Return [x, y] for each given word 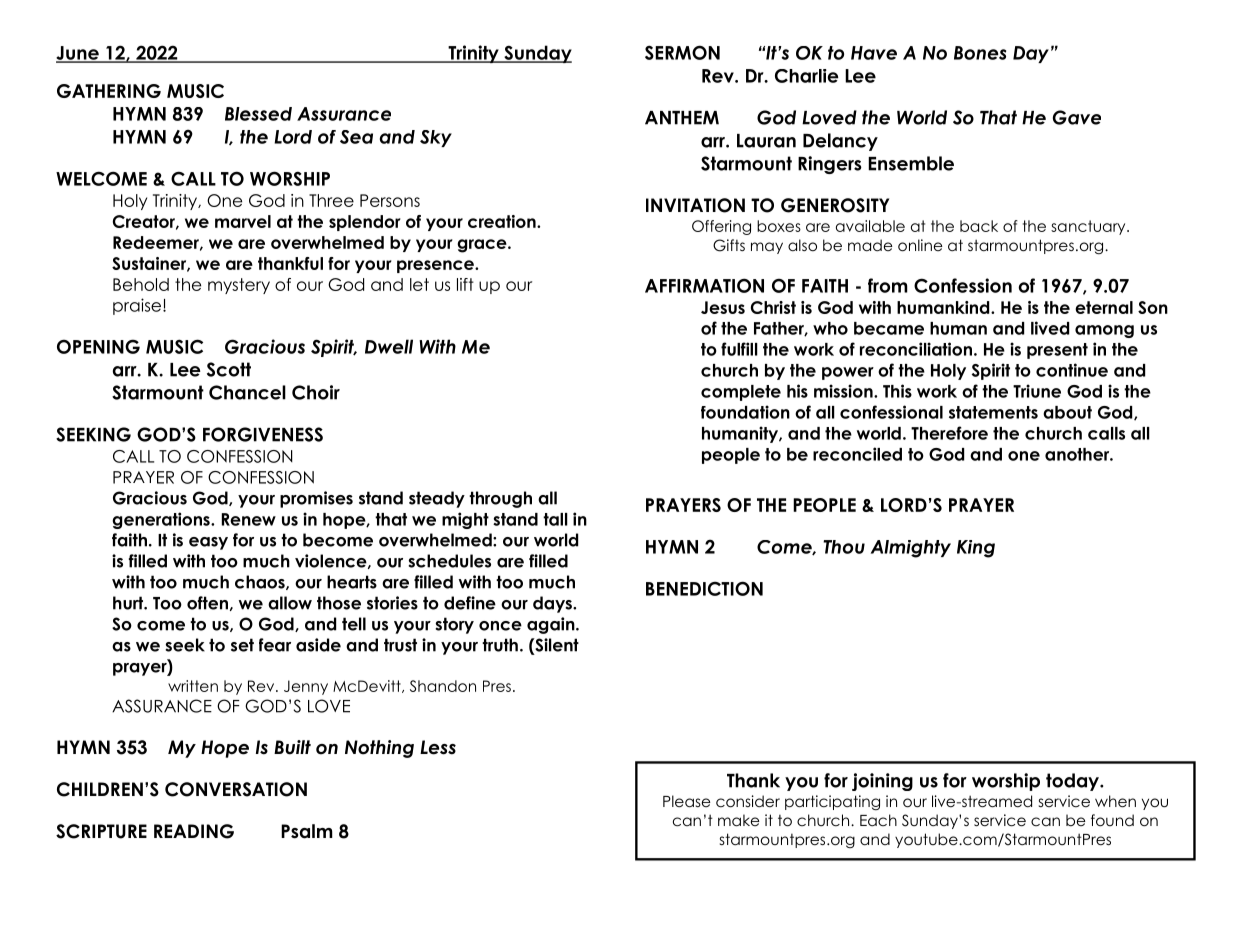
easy [208, 543]
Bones [980, 53]
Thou [844, 547]
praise [138, 306]
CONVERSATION [236, 789]
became [889, 328]
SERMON [682, 52]
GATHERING [109, 91]
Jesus [723, 307]
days [553, 604]
